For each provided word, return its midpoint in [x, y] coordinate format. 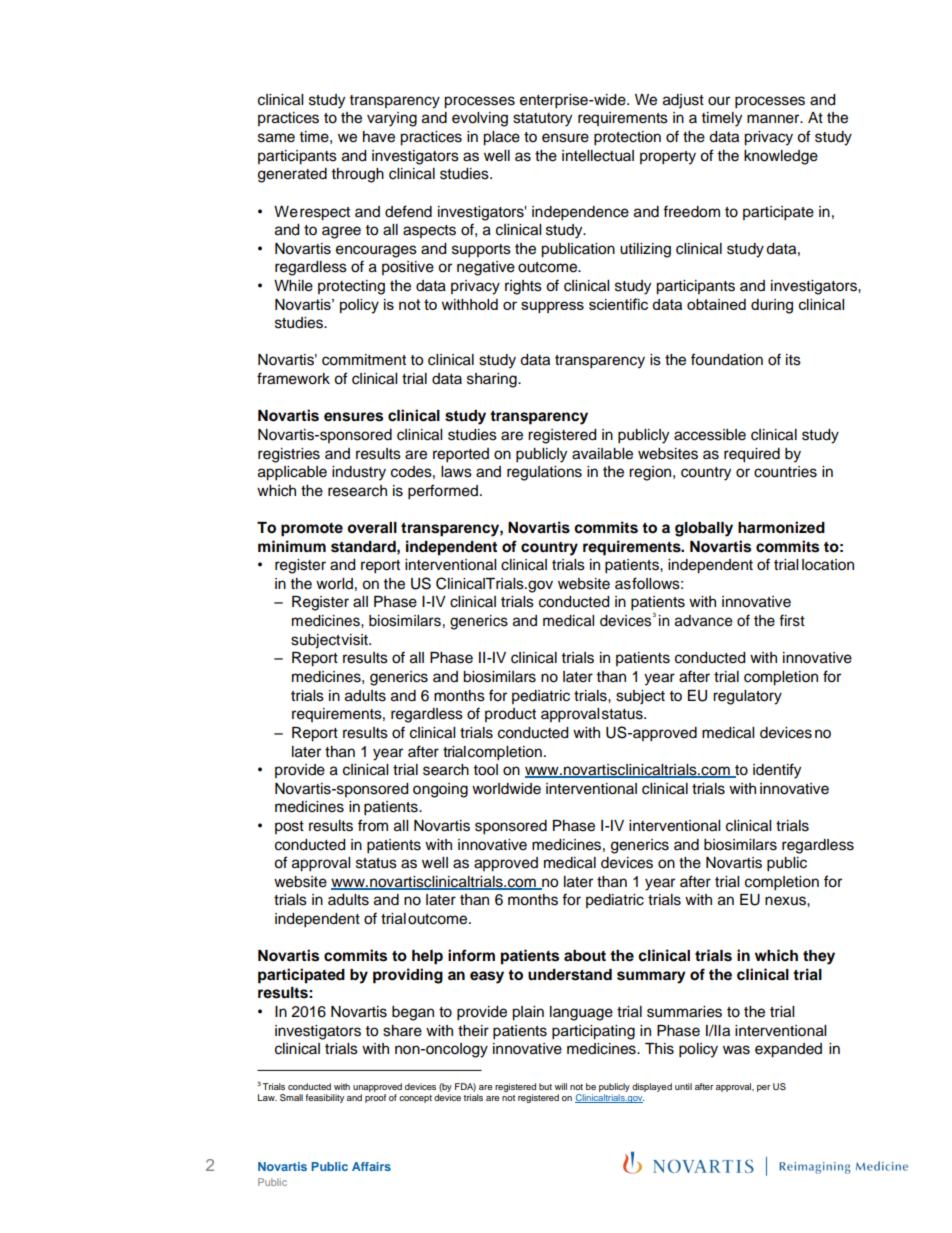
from [373, 825]
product [510, 715]
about [585, 956]
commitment [364, 360]
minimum [292, 546]
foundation [727, 359]
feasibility [324, 1098]
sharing [493, 380]
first [792, 620]
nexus [786, 901]
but [545, 1086]
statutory [542, 120]
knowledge [781, 157]
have [379, 137]
